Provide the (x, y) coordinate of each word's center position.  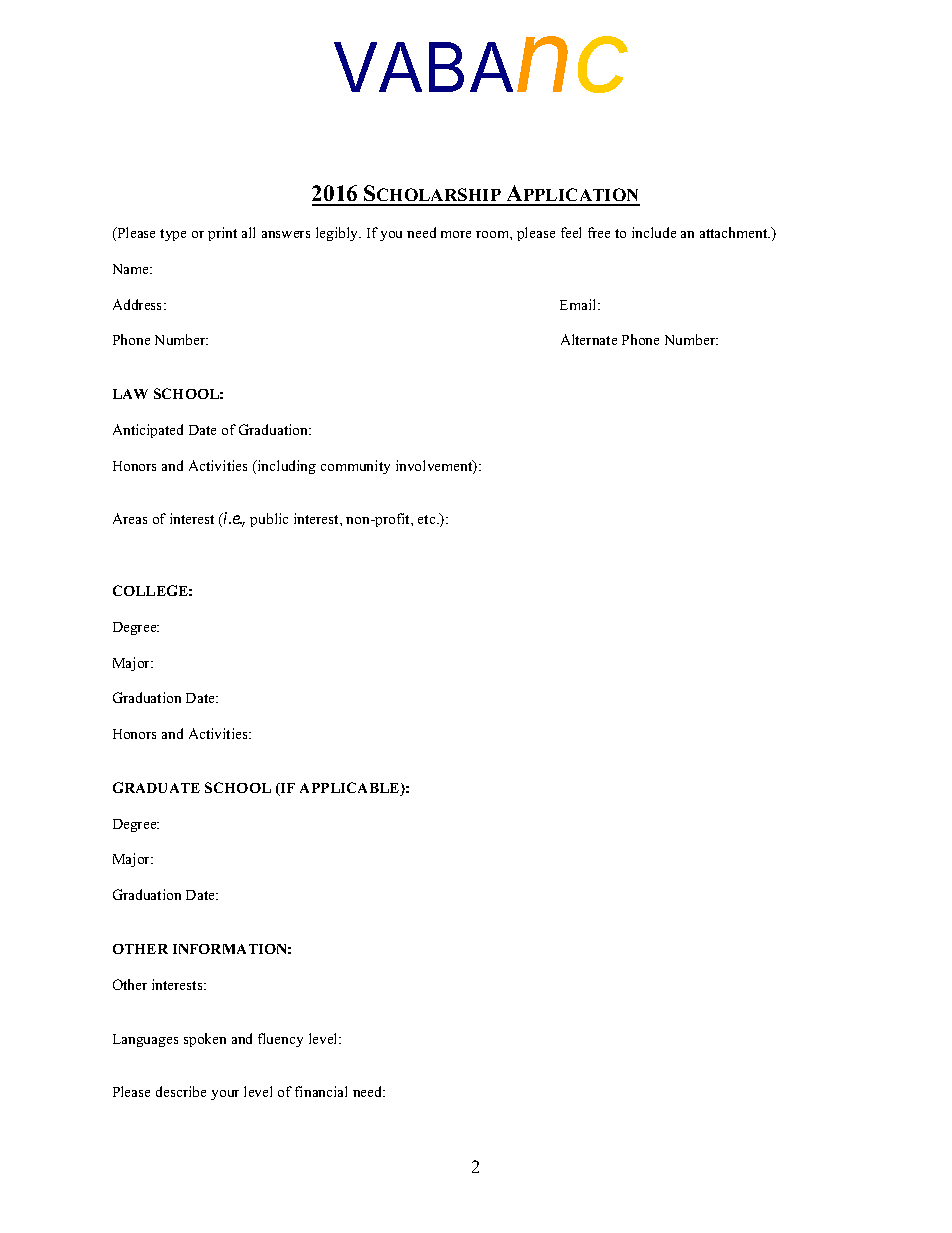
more (456, 234)
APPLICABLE (351, 789)
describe (181, 1091)
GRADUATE (156, 787)
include (654, 232)
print (222, 234)
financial (321, 1091)
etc (428, 519)
